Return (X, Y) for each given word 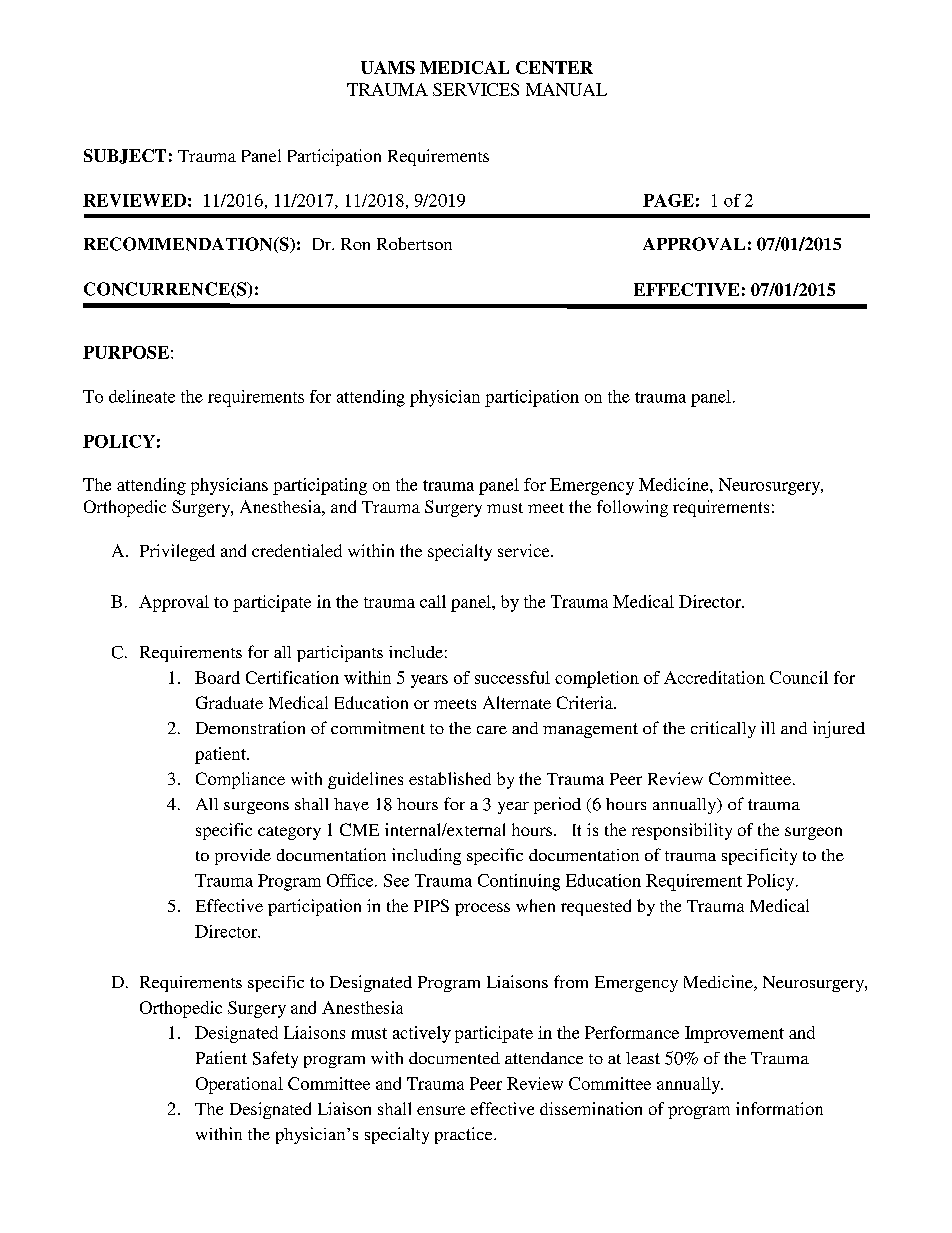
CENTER (554, 67)
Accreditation (714, 677)
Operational (239, 1085)
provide (243, 857)
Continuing (519, 882)
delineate (142, 396)
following (632, 508)
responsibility (682, 831)
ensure (441, 1110)
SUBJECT (125, 156)
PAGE (668, 200)
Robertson (414, 243)
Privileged (177, 552)
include (416, 652)
